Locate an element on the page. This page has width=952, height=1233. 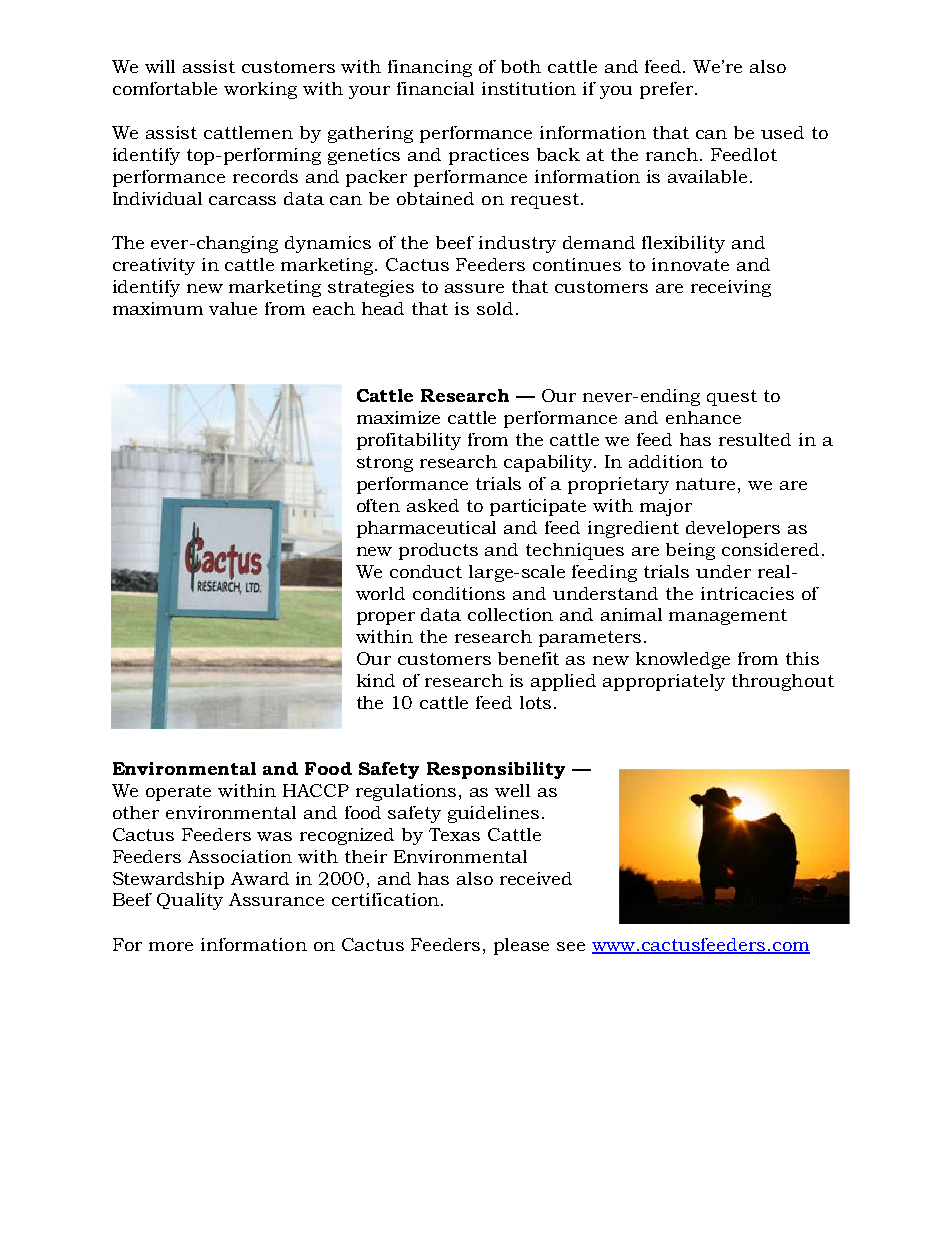
developers is located at coordinates (733, 529).
